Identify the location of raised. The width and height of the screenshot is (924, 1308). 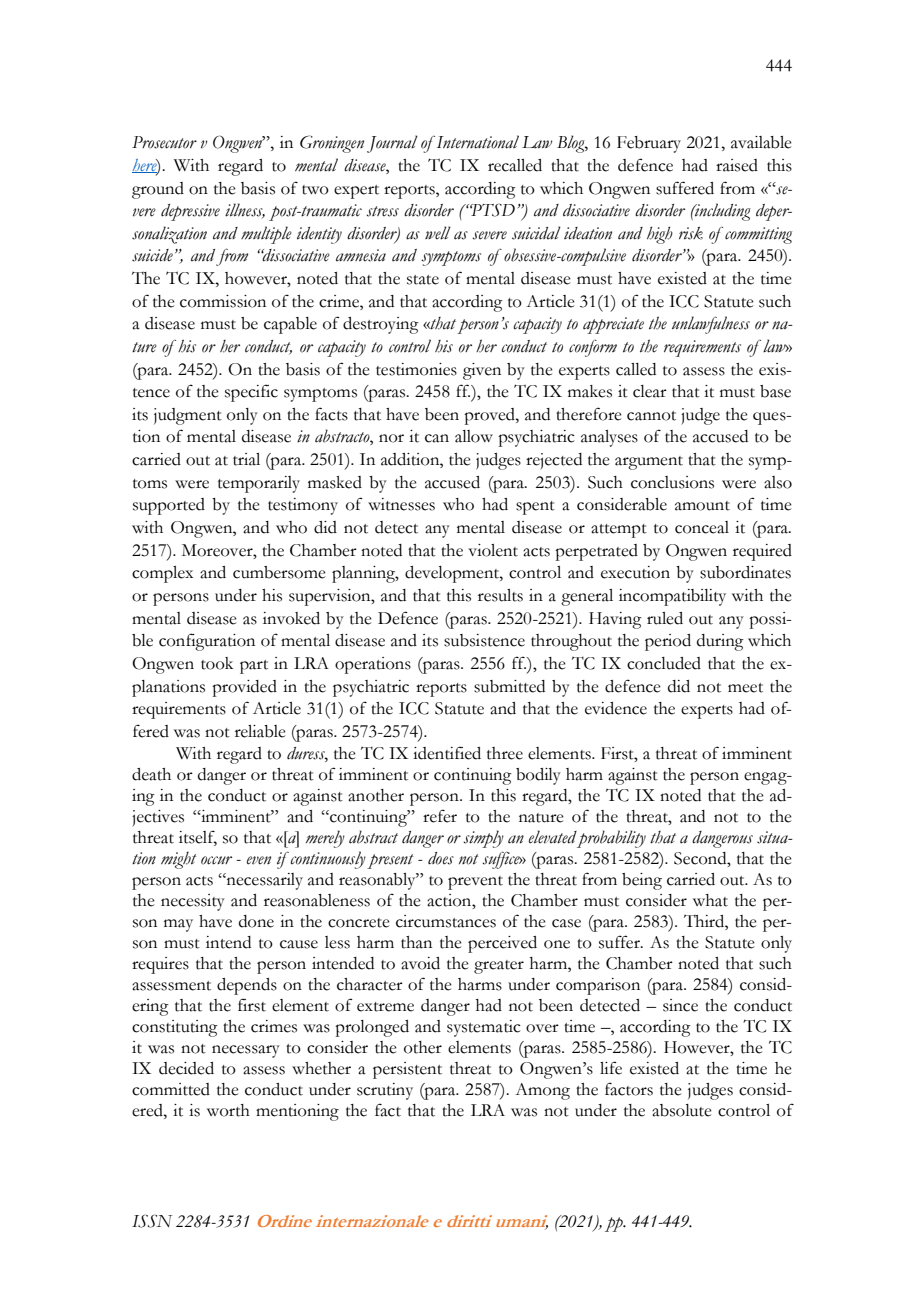
(737, 165).
